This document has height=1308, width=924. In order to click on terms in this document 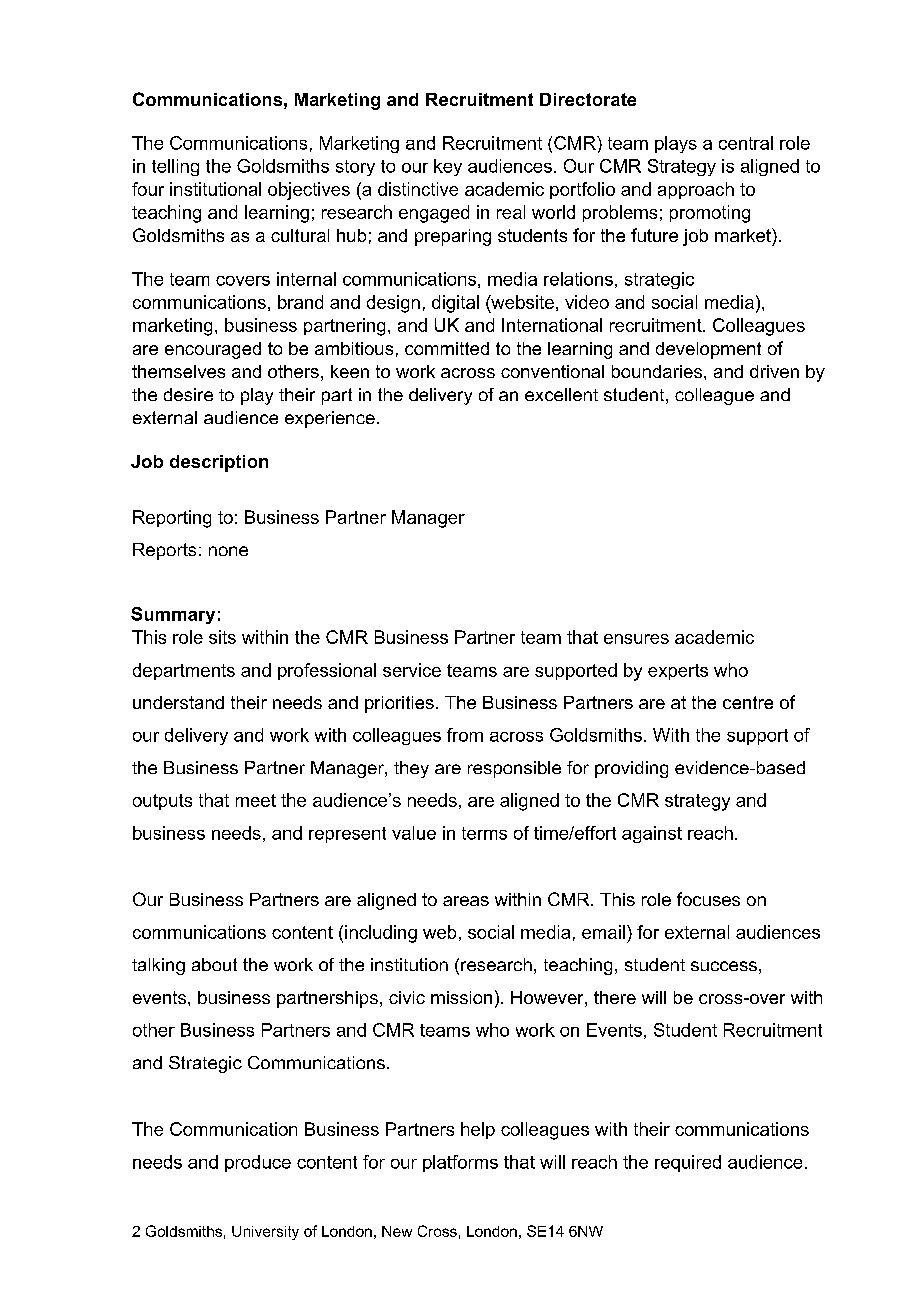, I will do `click(484, 833)`.
